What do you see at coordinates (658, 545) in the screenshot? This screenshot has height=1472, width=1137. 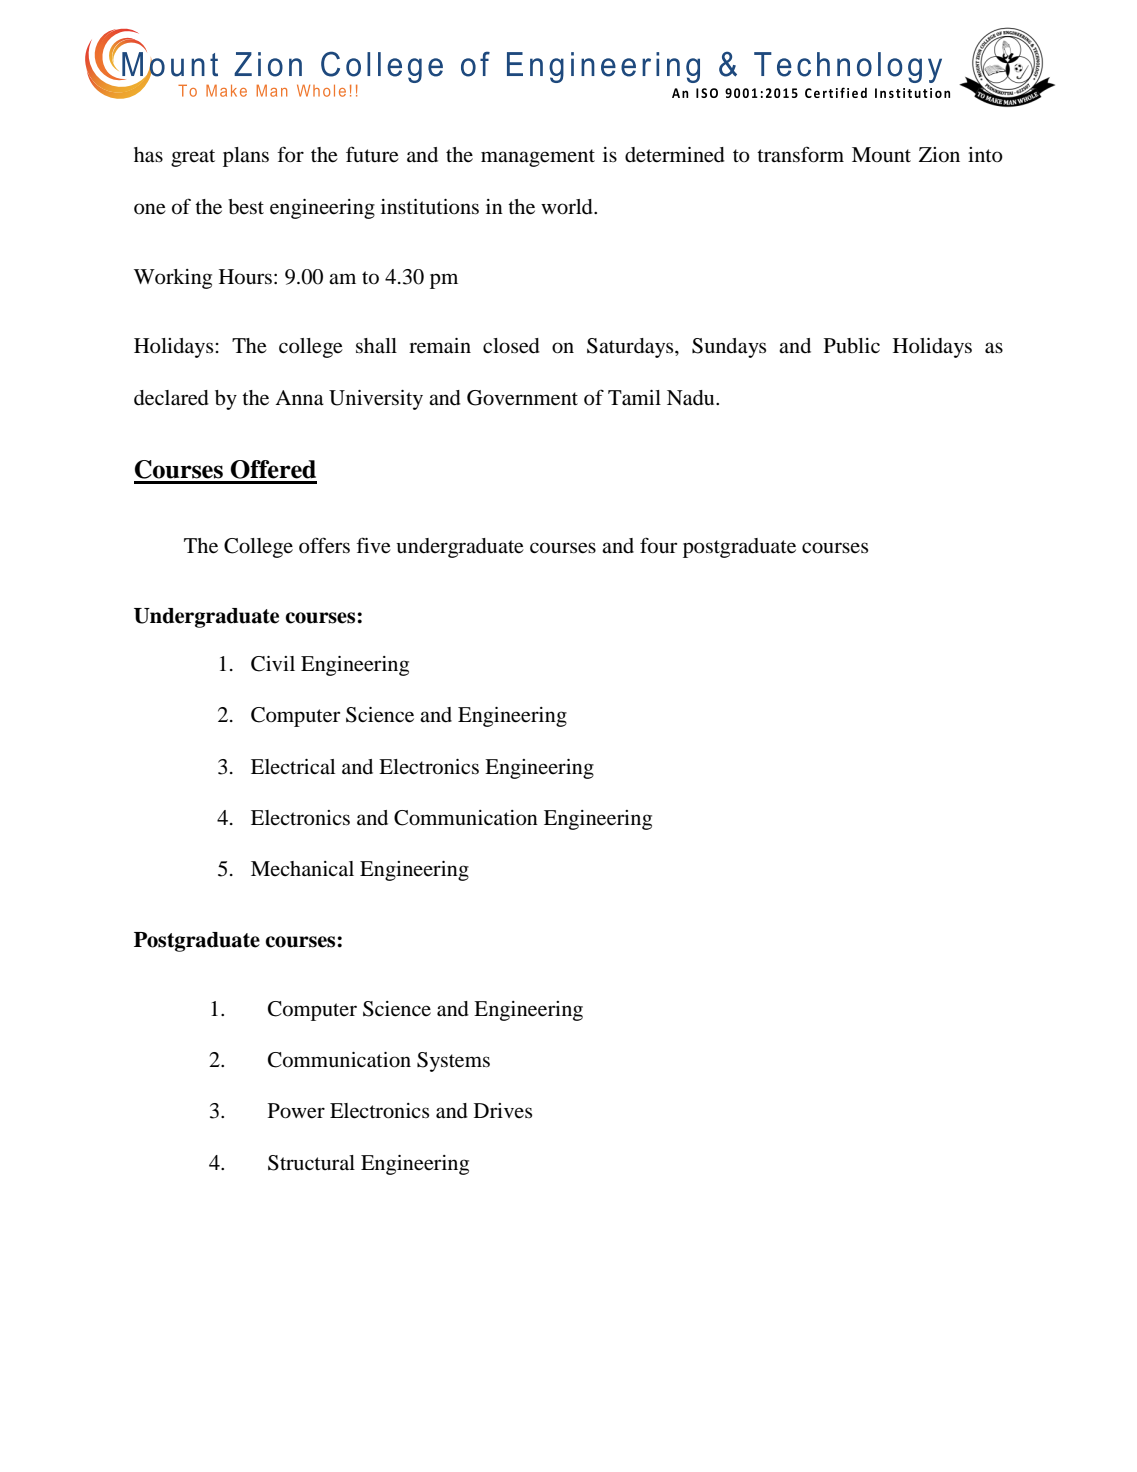 I see `four` at bounding box center [658, 545].
